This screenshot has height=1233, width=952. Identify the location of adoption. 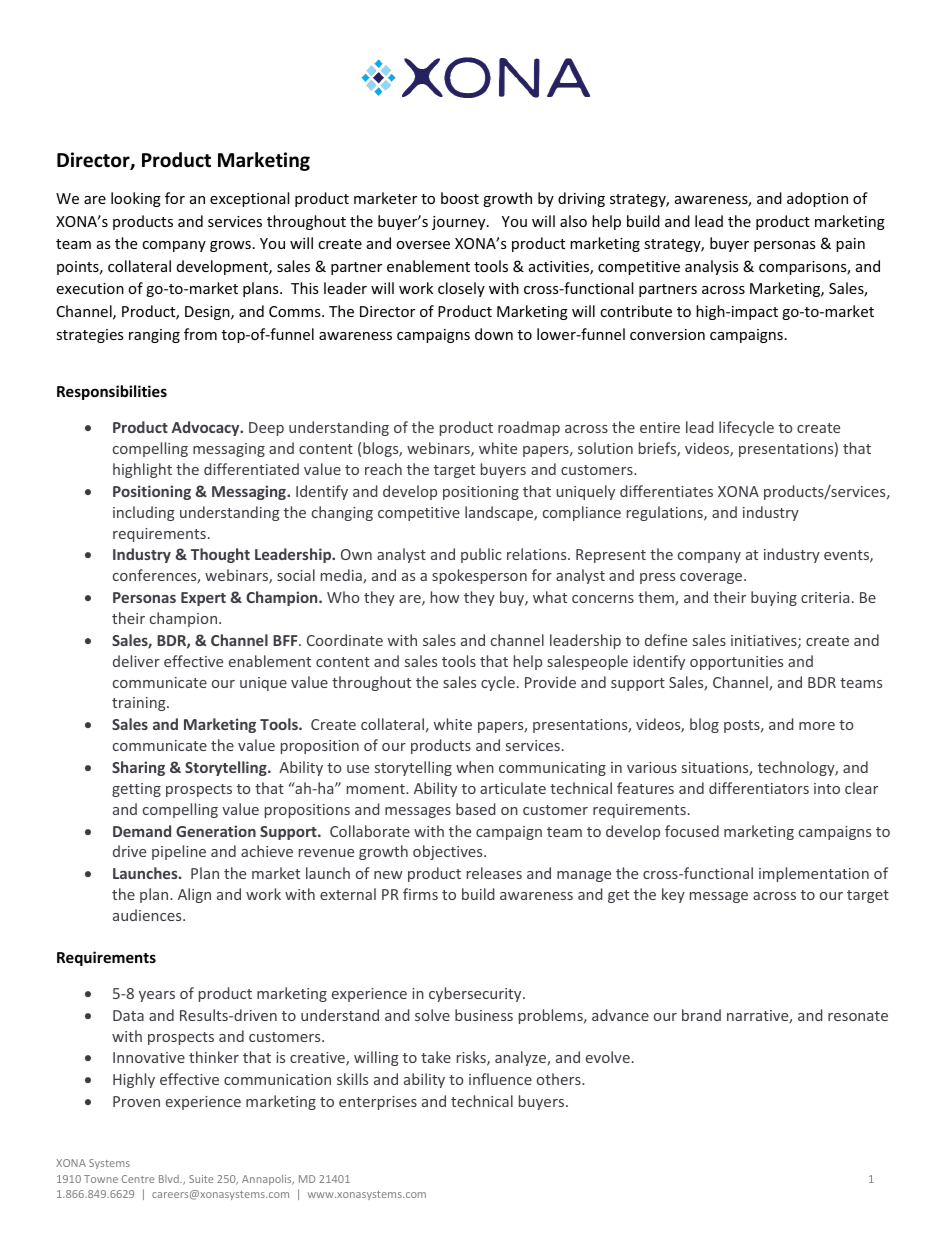
(817, 199).
